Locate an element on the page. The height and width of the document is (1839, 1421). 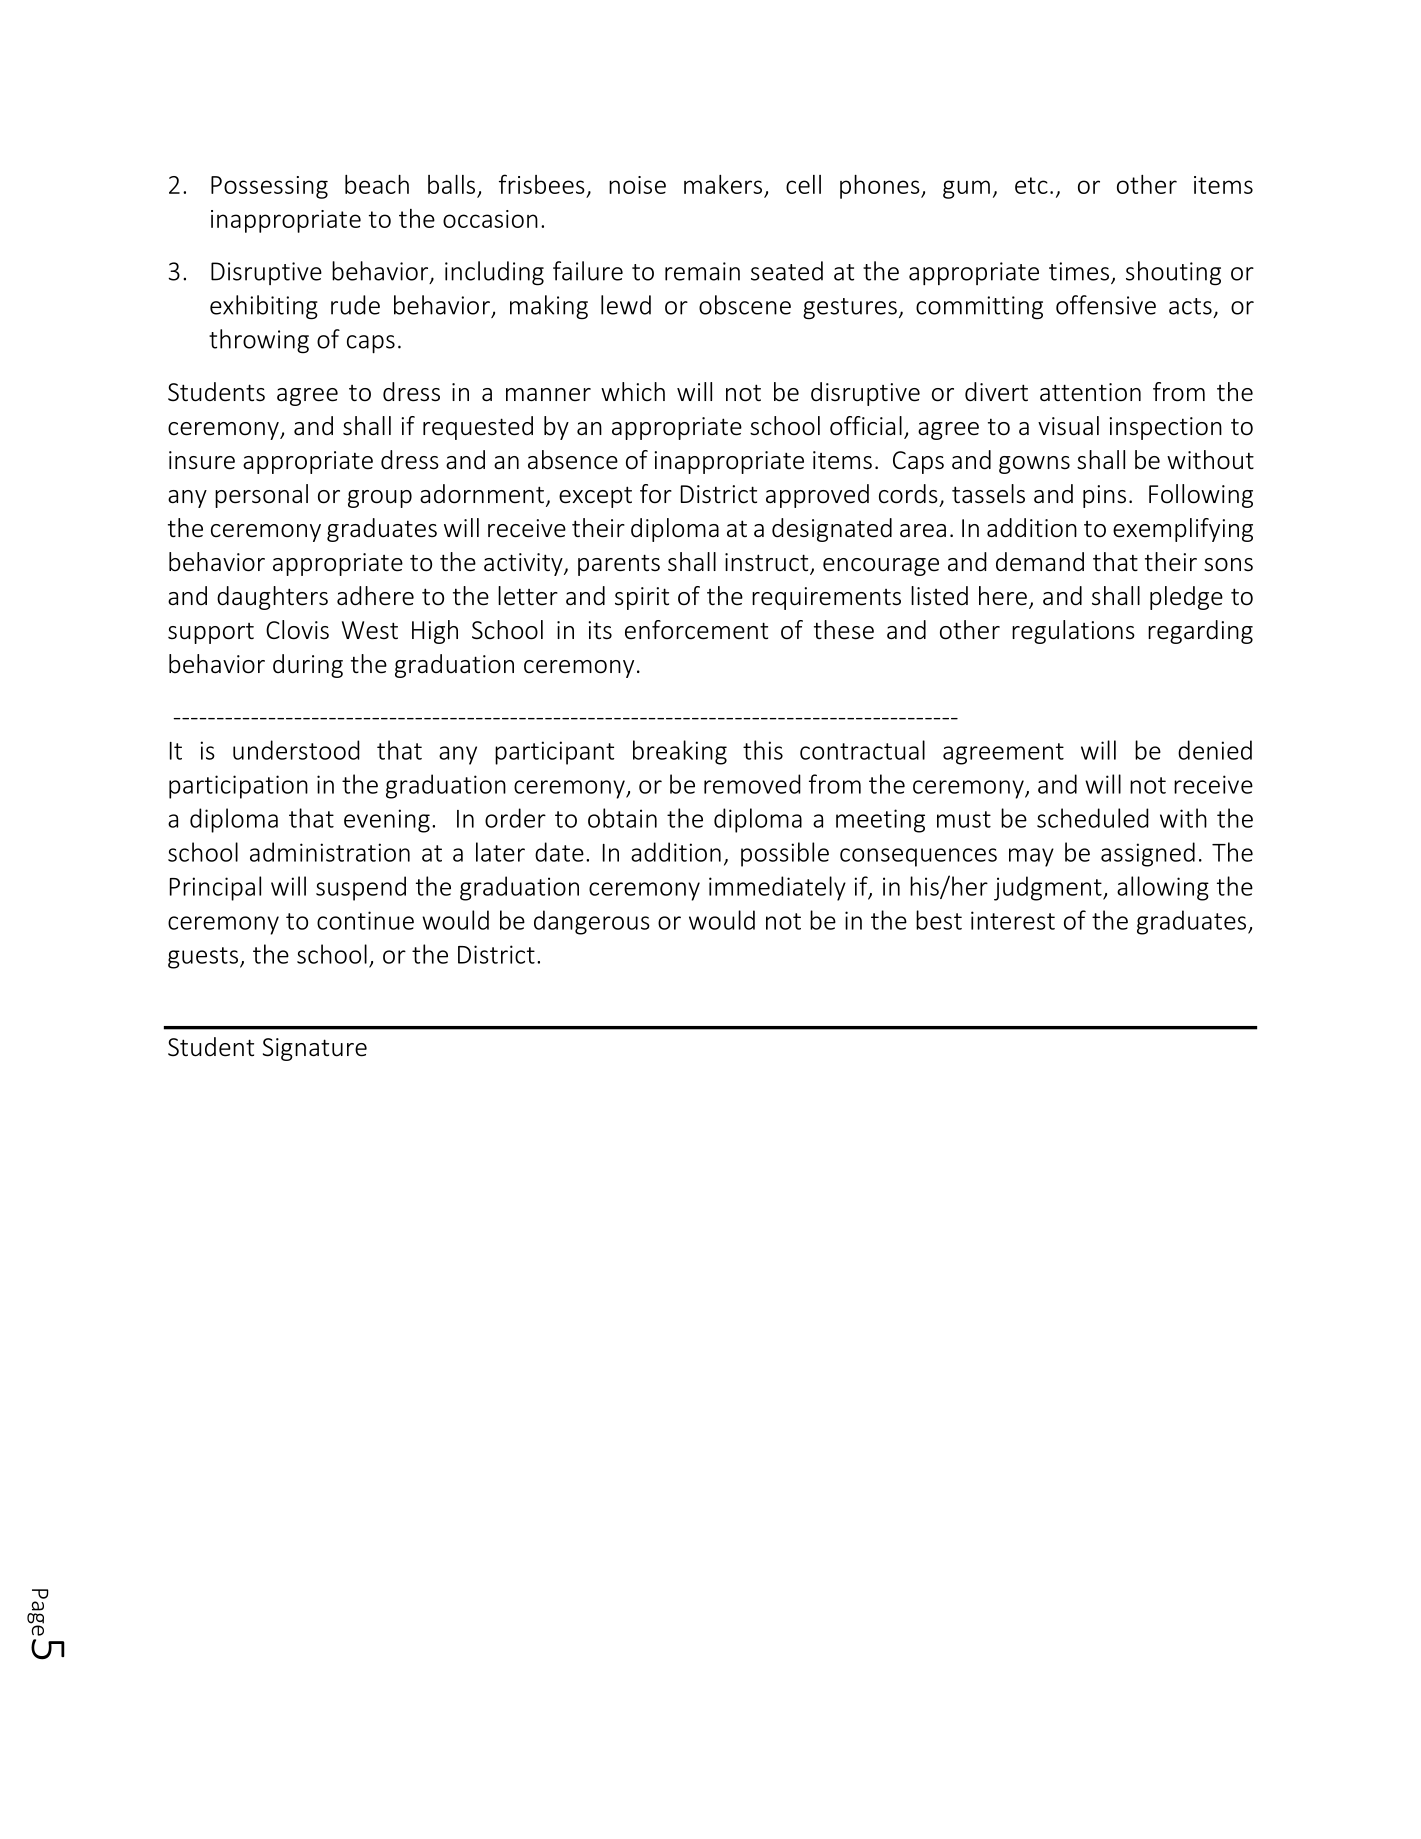
interest is located at coordinates (1013, 920).
